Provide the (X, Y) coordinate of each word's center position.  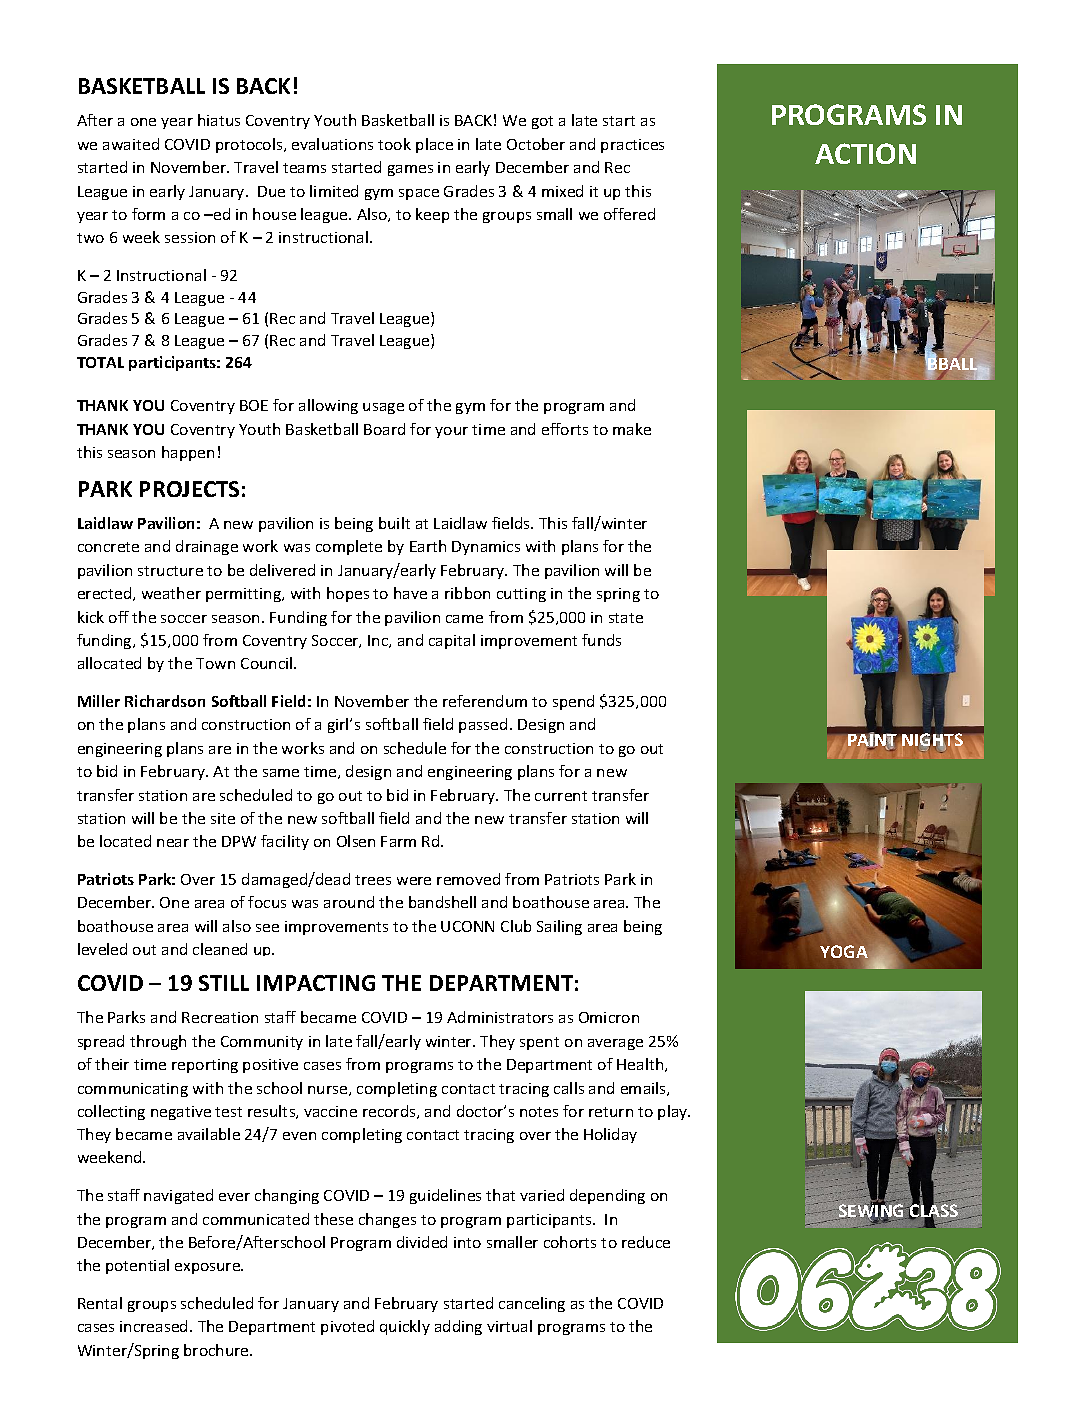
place (434, 145)
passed (483, 725)
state (626, 618)
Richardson (165, 701)
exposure (209, 1268)
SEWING (873, 1212)
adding (458, 1327)
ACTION (865, 153)
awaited (131, 144)
